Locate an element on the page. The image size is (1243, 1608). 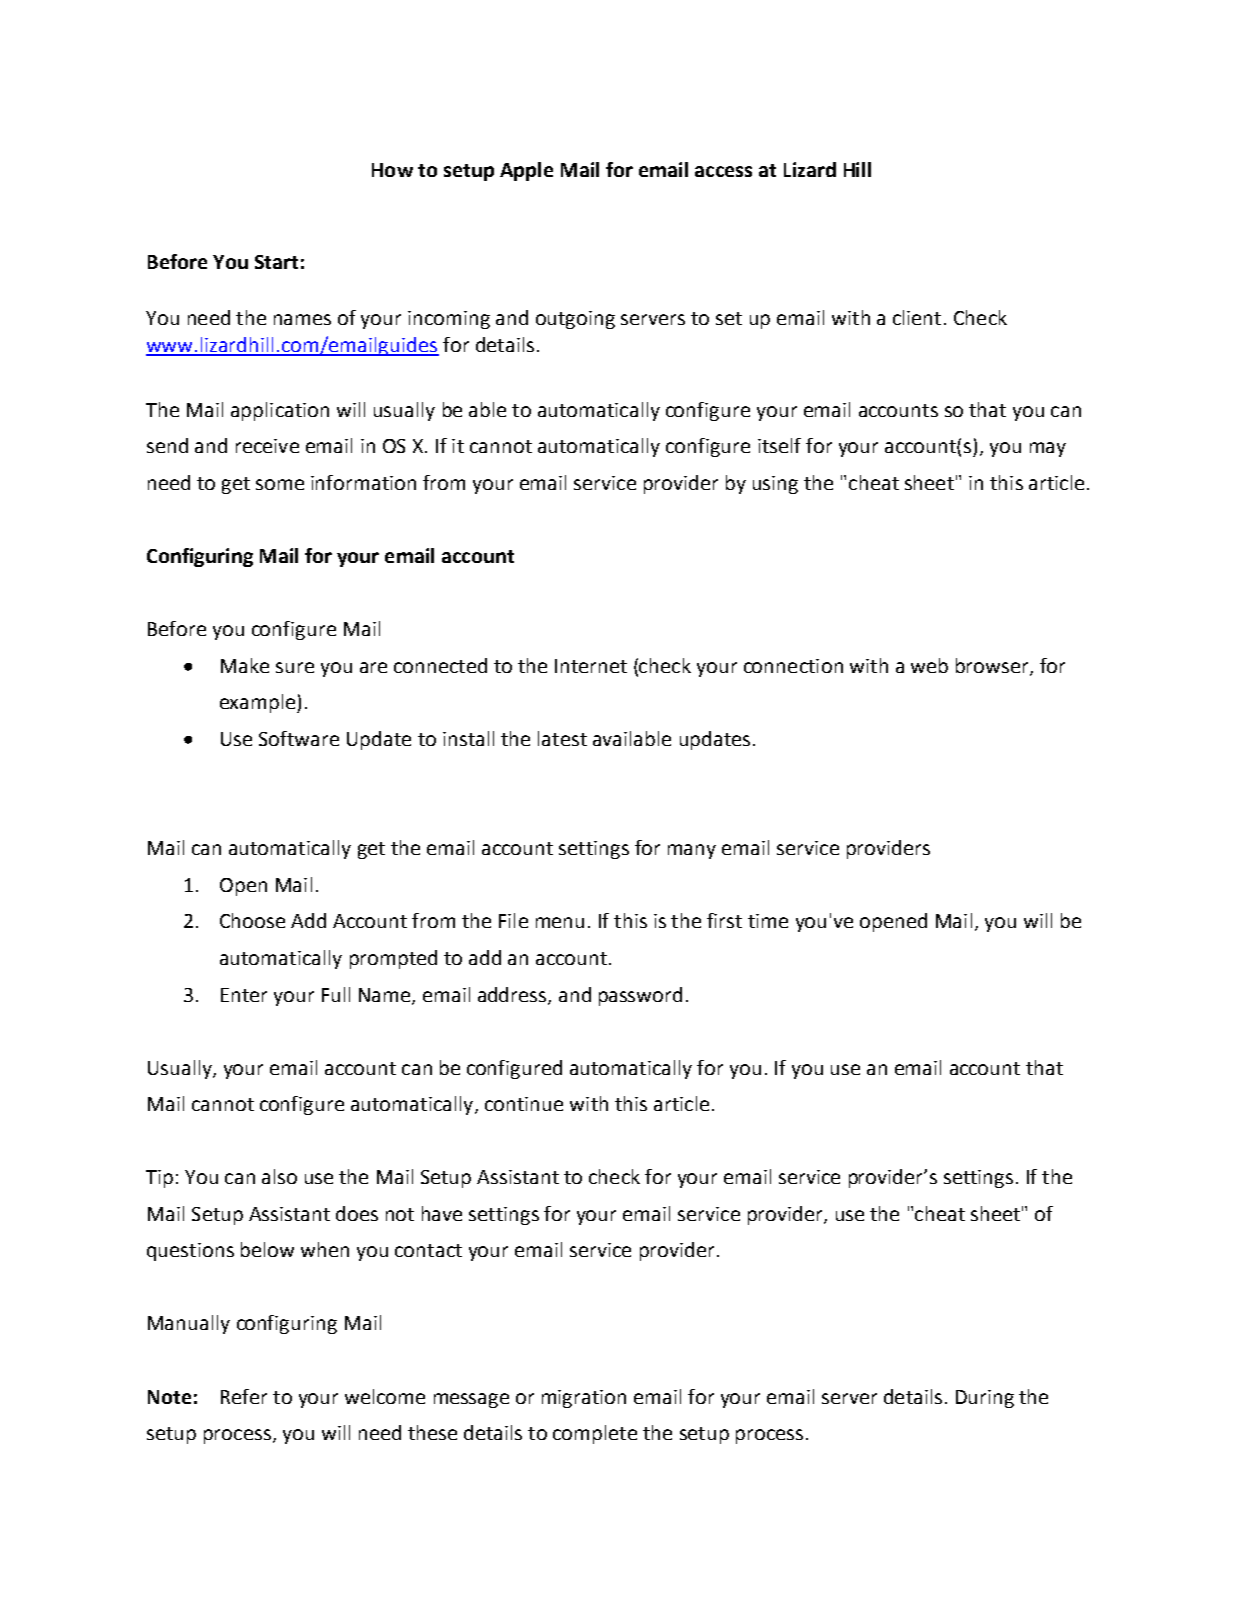
also is located at coordinates (279, 1176).
